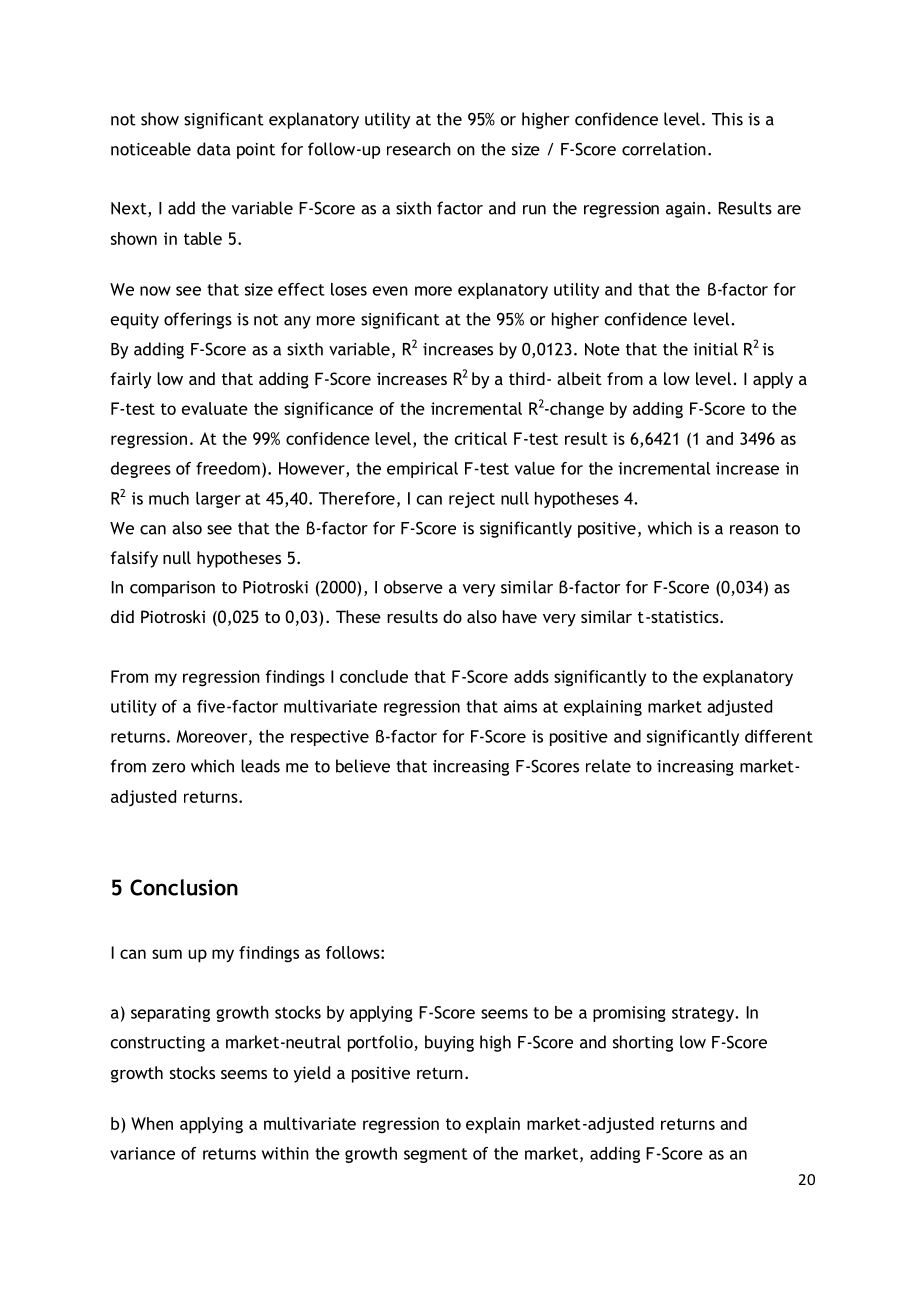 This page has height=1308, width=924. I want to click on reason, so click(754, 530).
